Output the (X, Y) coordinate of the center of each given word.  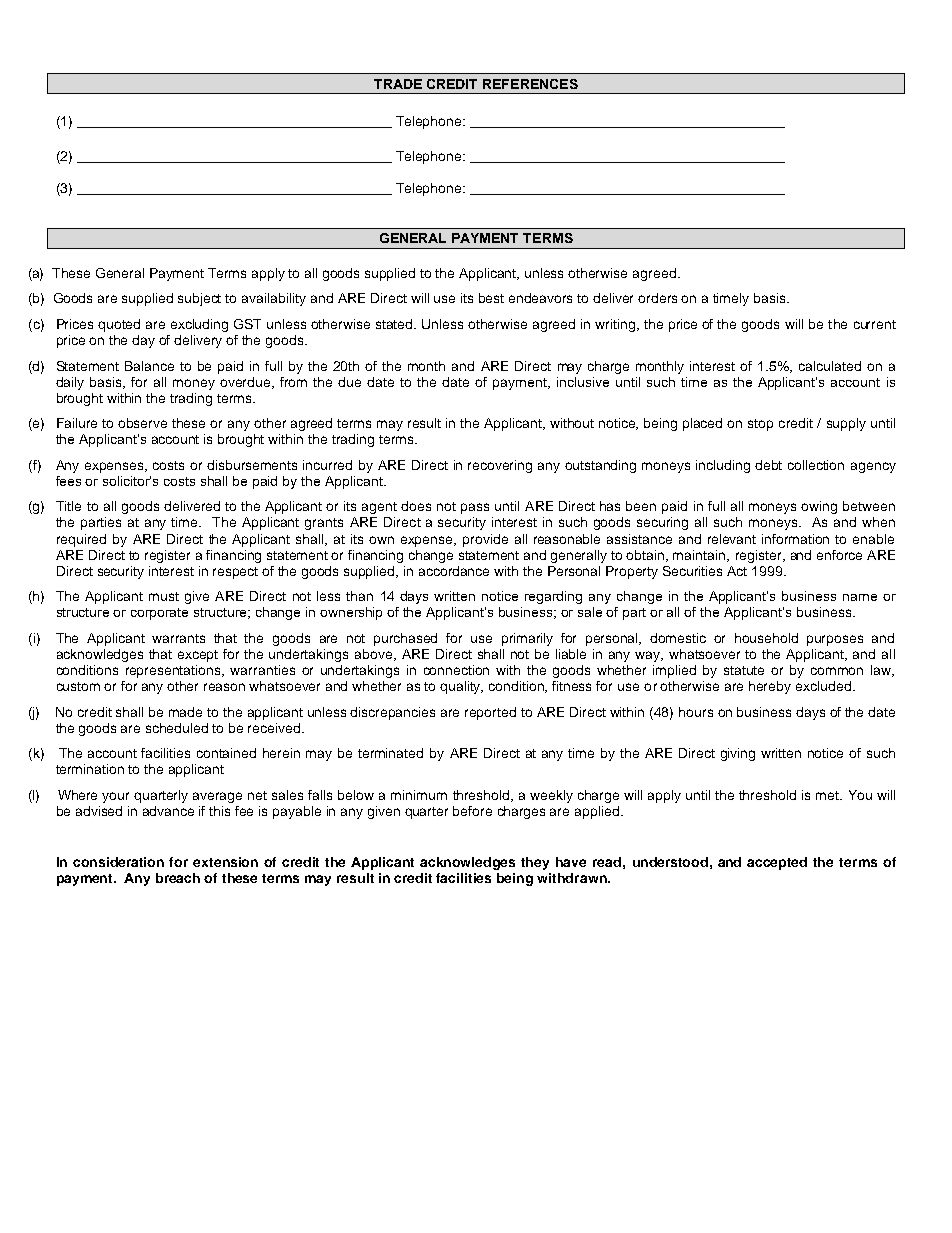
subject (199, 299)
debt (768, 465)
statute (744, 670)
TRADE (398, 84)
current (875, 324)
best (491, 298)
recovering (500, 466)
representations (174, 671)
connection (456, 670)
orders (657, 298)
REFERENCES (530, 84)
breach (178, 878)
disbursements (252, 465)
